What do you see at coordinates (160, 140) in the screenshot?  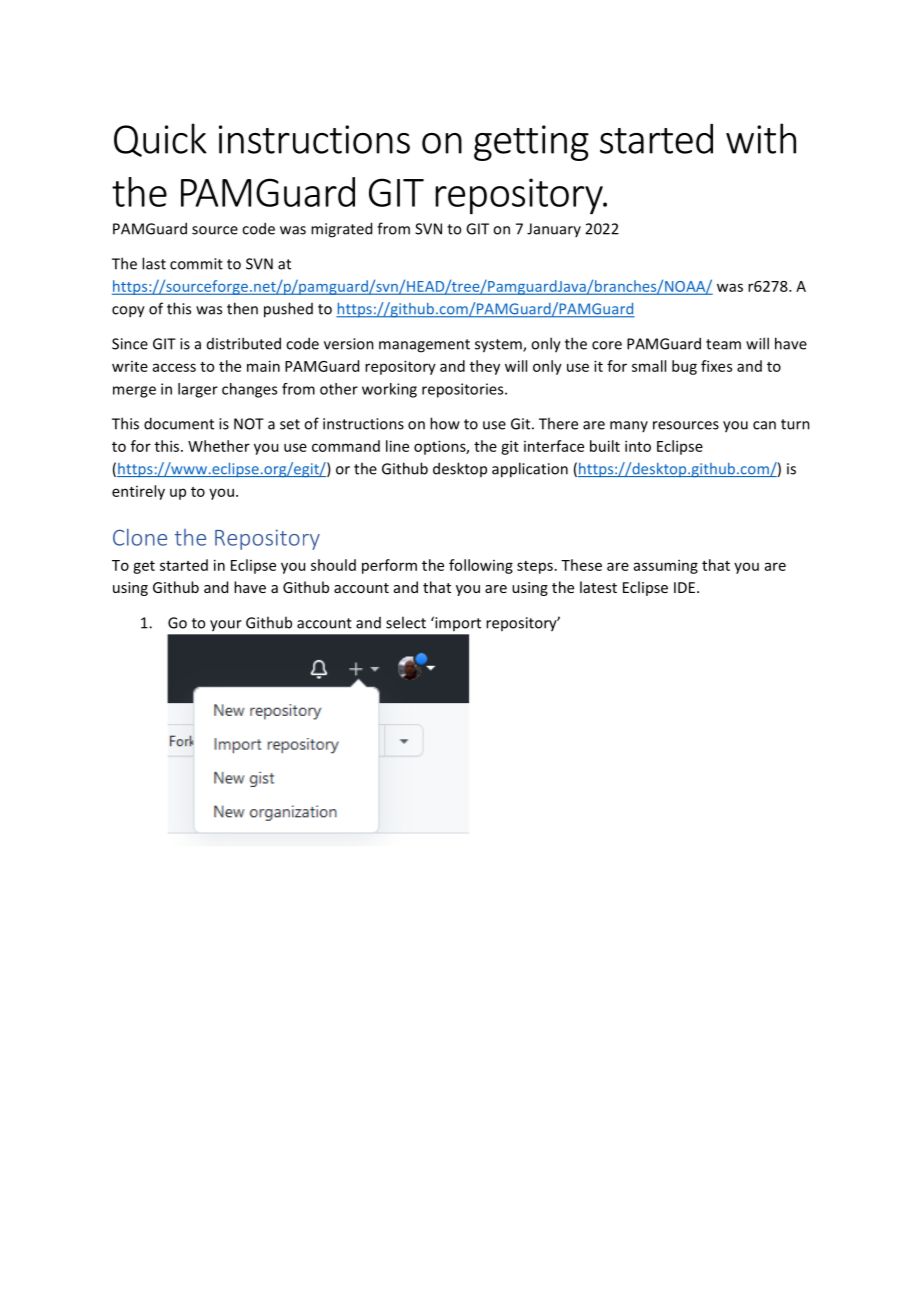 I see `Quick` at bounding box center [160, 140].
